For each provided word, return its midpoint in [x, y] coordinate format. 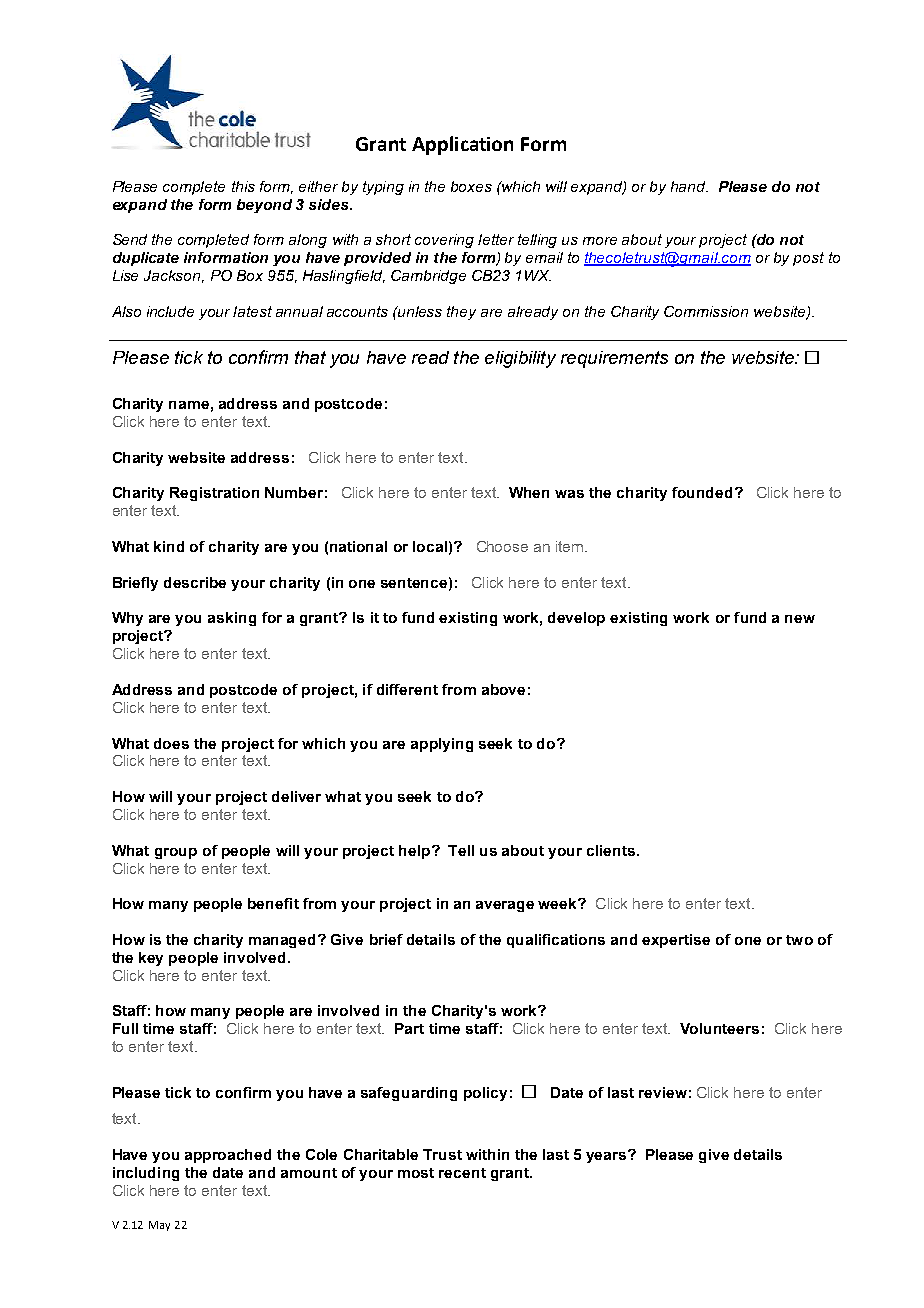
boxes [471, 186]
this [243, 186]
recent [462, 1173]
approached [228, 1156]
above [503, 689]
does [171, 743]
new [800, 619]
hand [689, 186]
